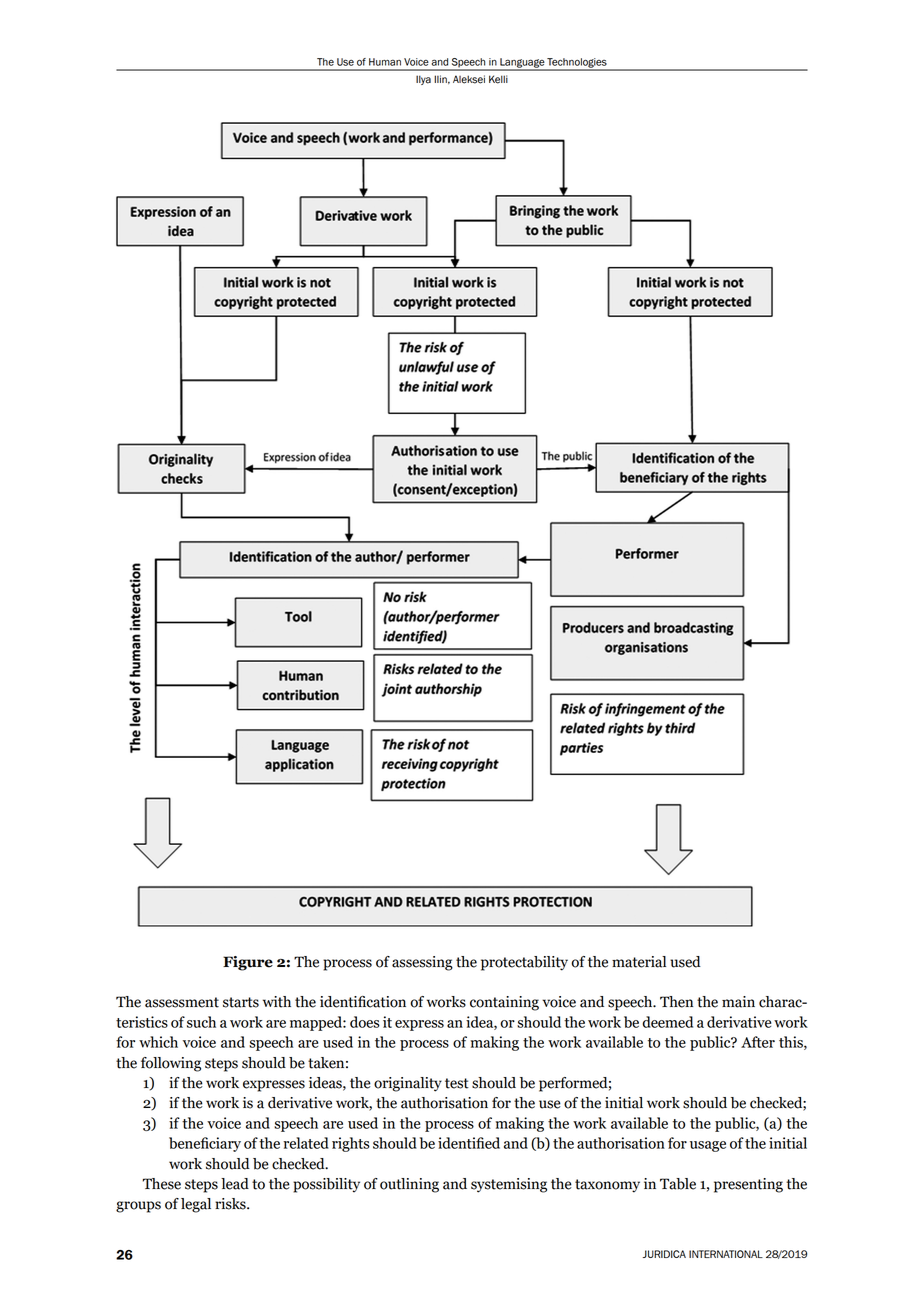 Image resolution: width=924 pixels, height=1308 pixels. What do you see at coordinates (196, 1205) in the screenshot?
I see `legal` at bounding box center [196, 1205].
